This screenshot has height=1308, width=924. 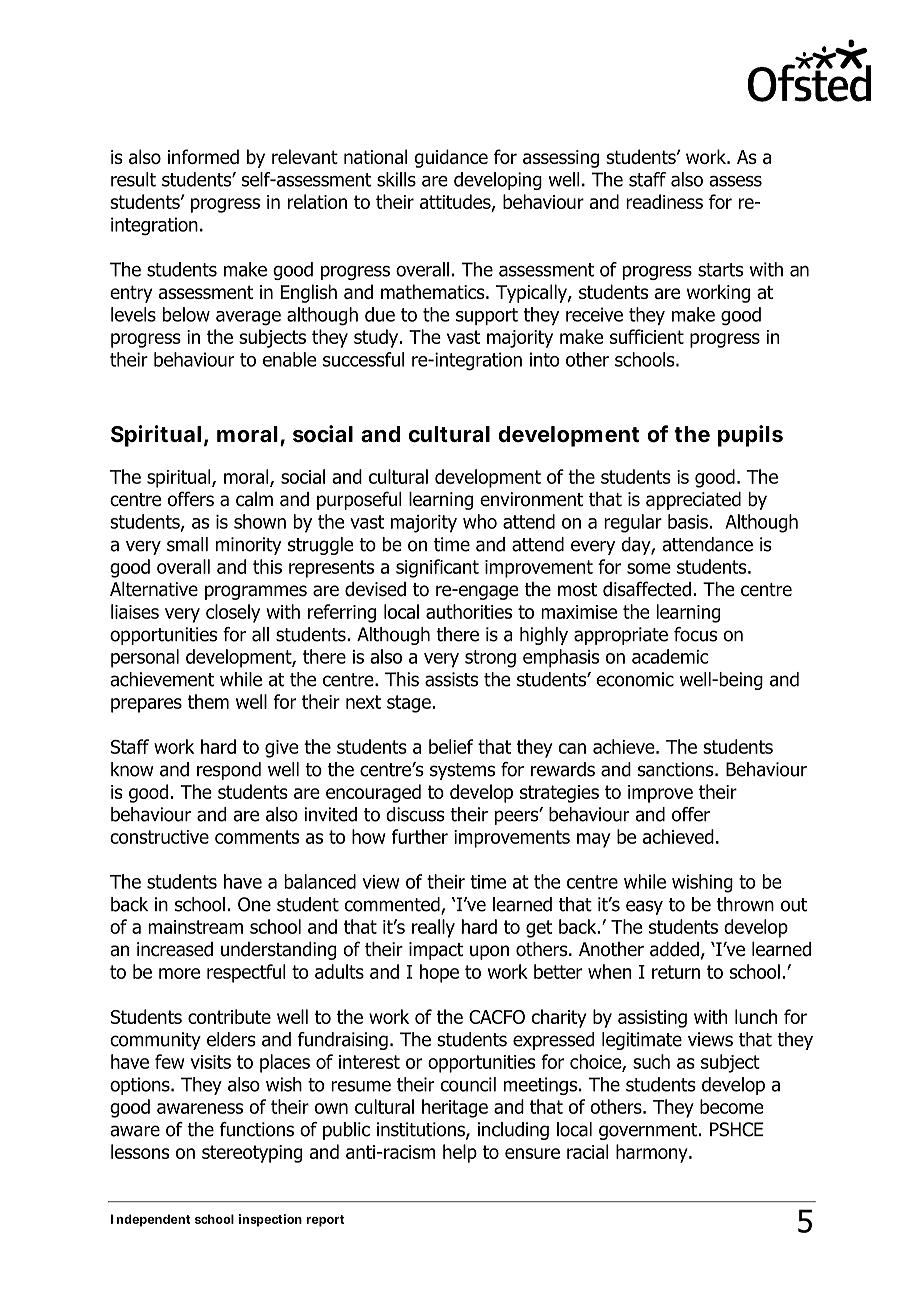 What do you see at coordinates (653, 1153) in the screenshot?
I see `harmony` at bounding box center [653, 1153].
